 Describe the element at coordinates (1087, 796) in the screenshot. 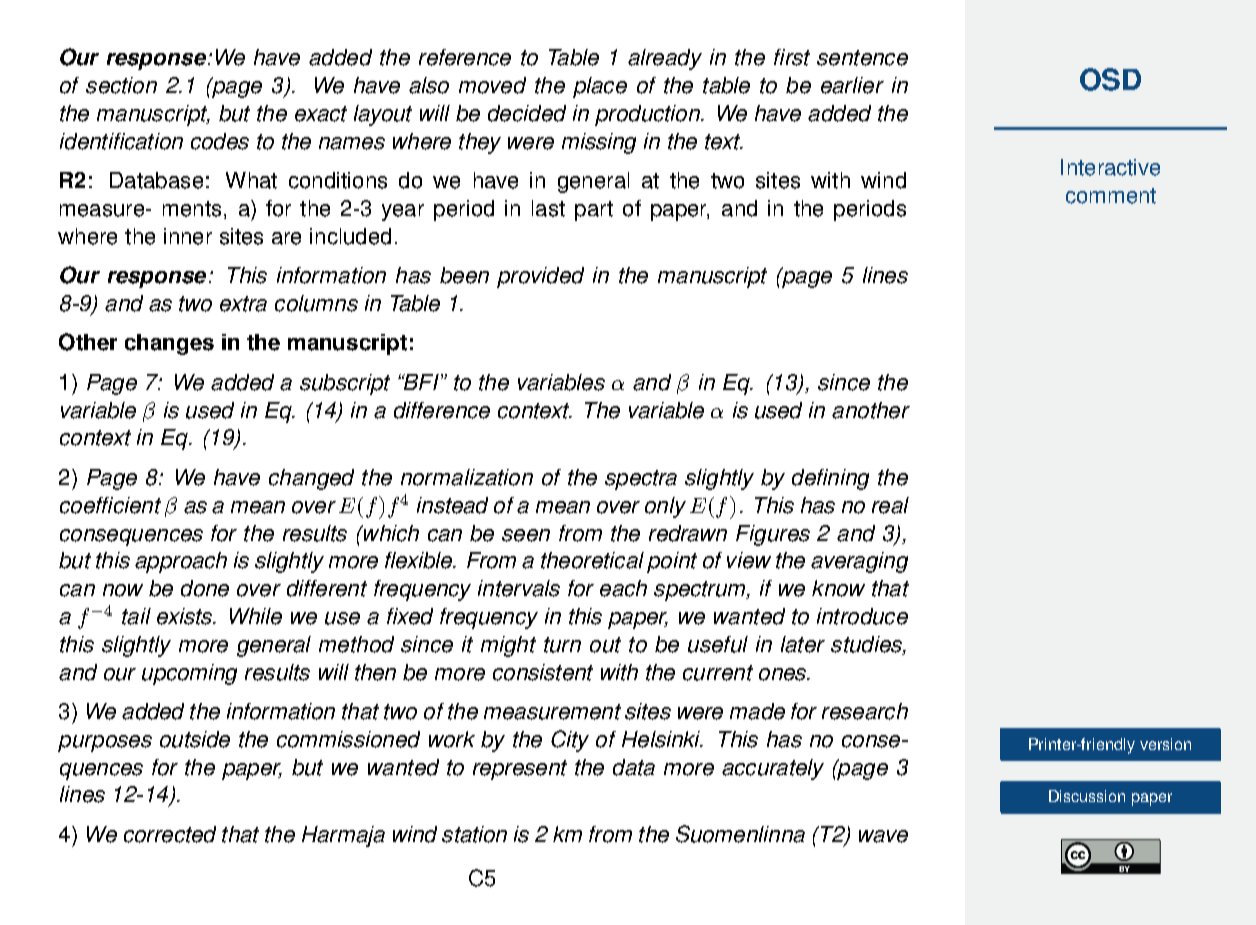

I see `Discussion` at that location.
